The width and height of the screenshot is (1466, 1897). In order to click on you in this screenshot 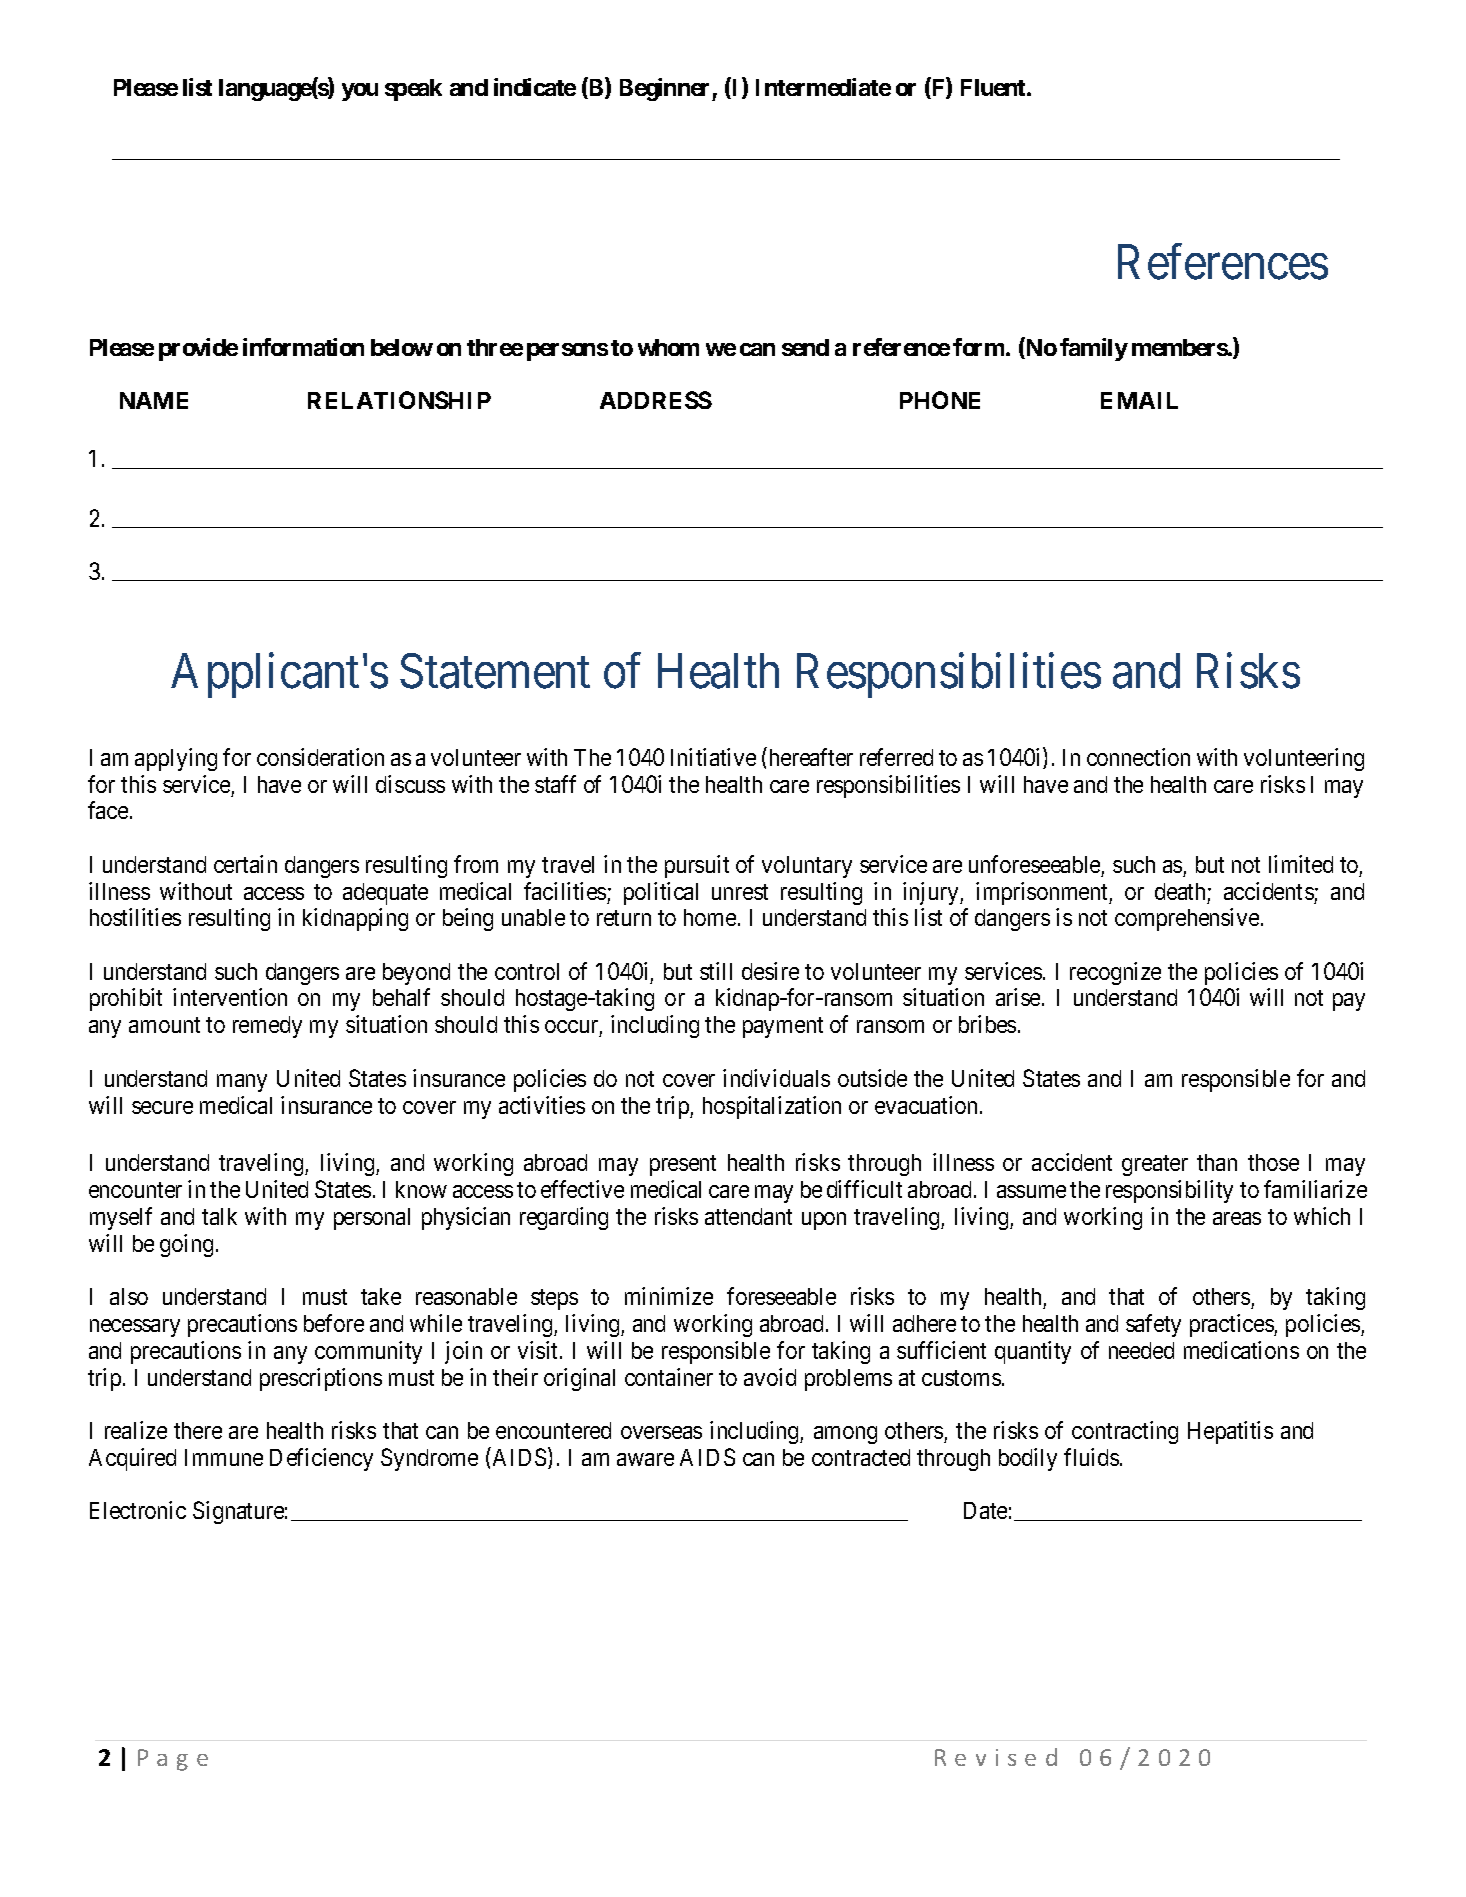, I will do `click(360, 92)`.
